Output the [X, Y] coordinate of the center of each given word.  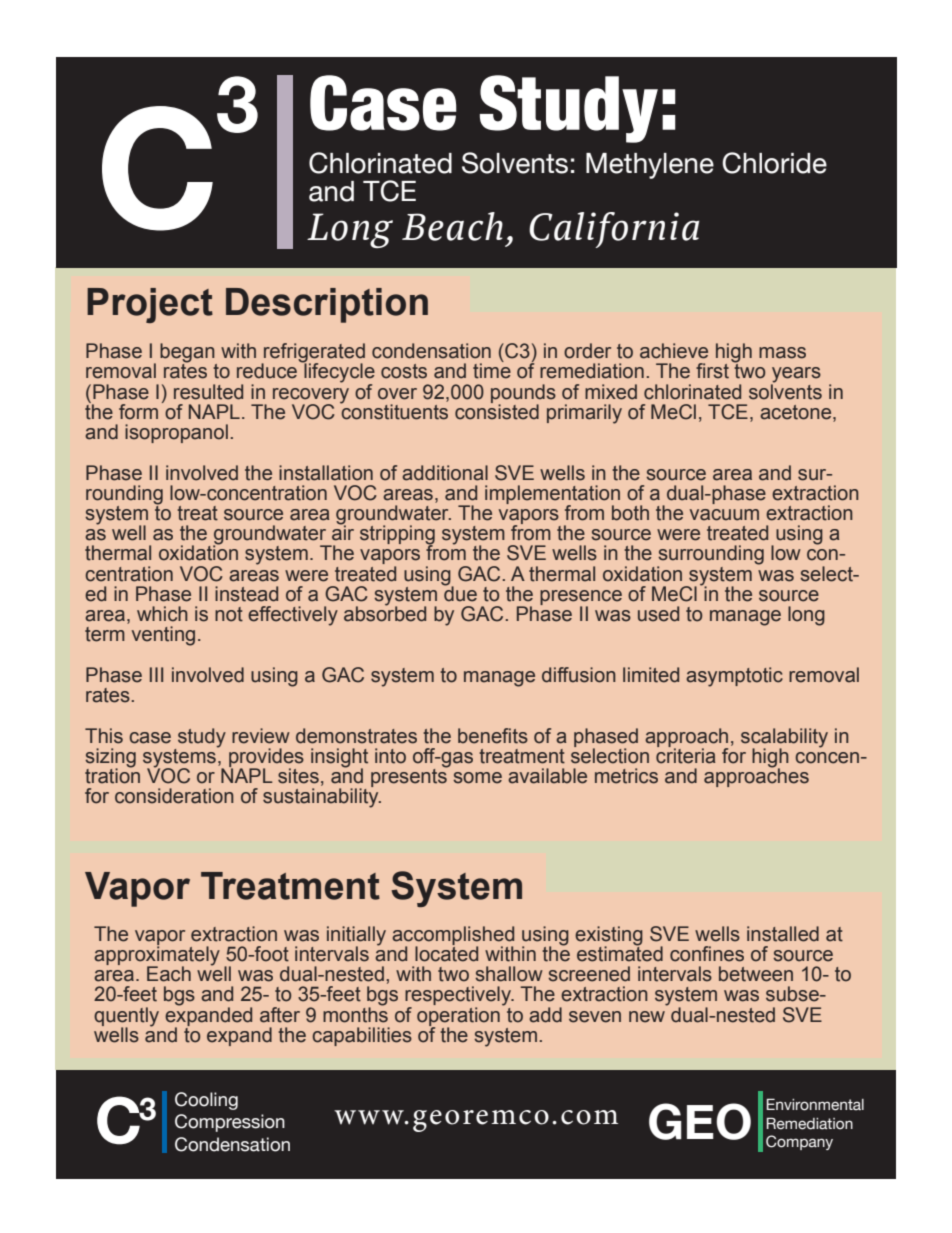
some [477, 778]
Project [150, 305]
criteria [685, 755]
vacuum [724, 515]
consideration [174, 796]
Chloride [774, 163]
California [614, 230]
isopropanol [176, 433]
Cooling [206, 1101]
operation [458, 1016]
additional [445, 473]
